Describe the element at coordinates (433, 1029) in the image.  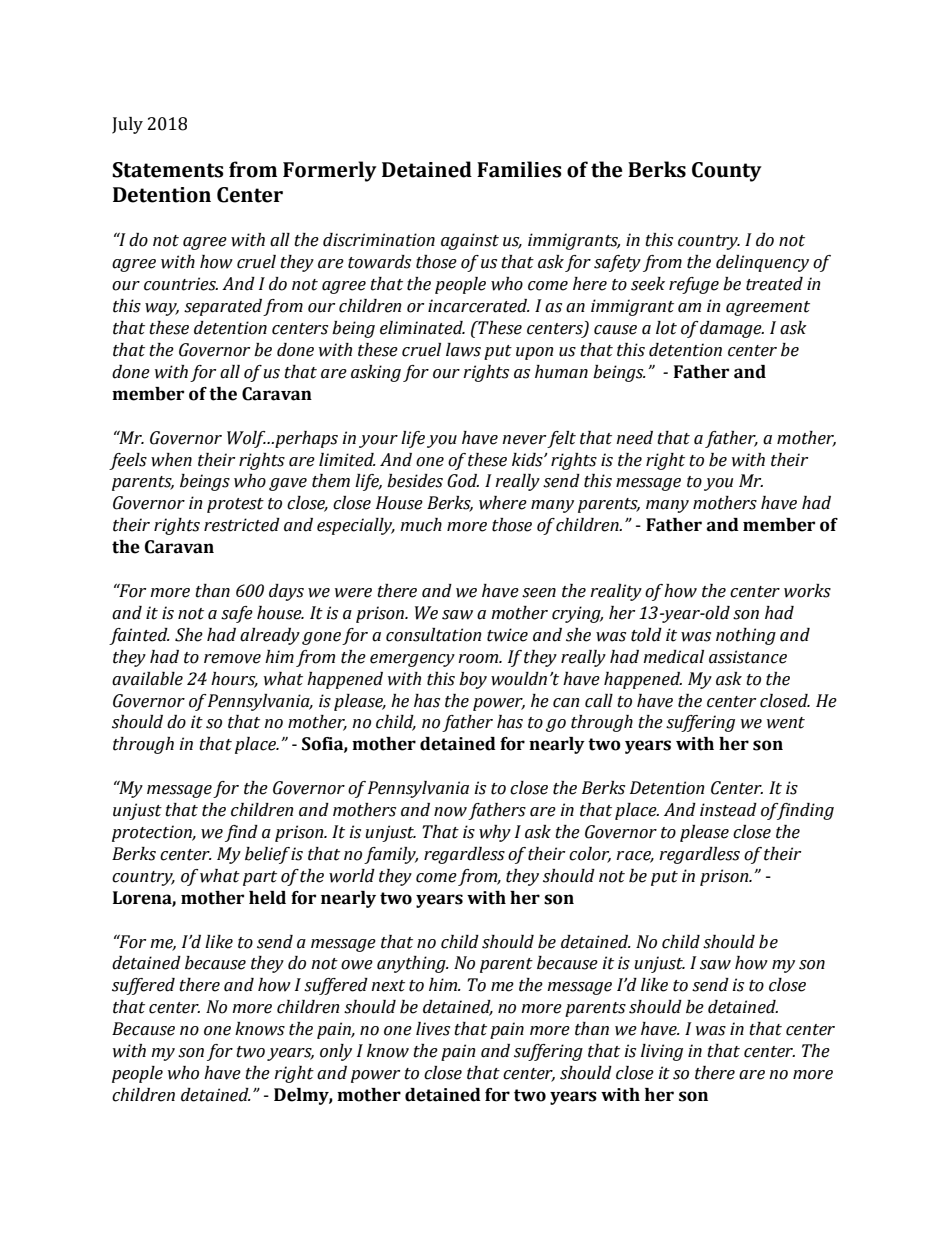
I see `lives` at that location.
